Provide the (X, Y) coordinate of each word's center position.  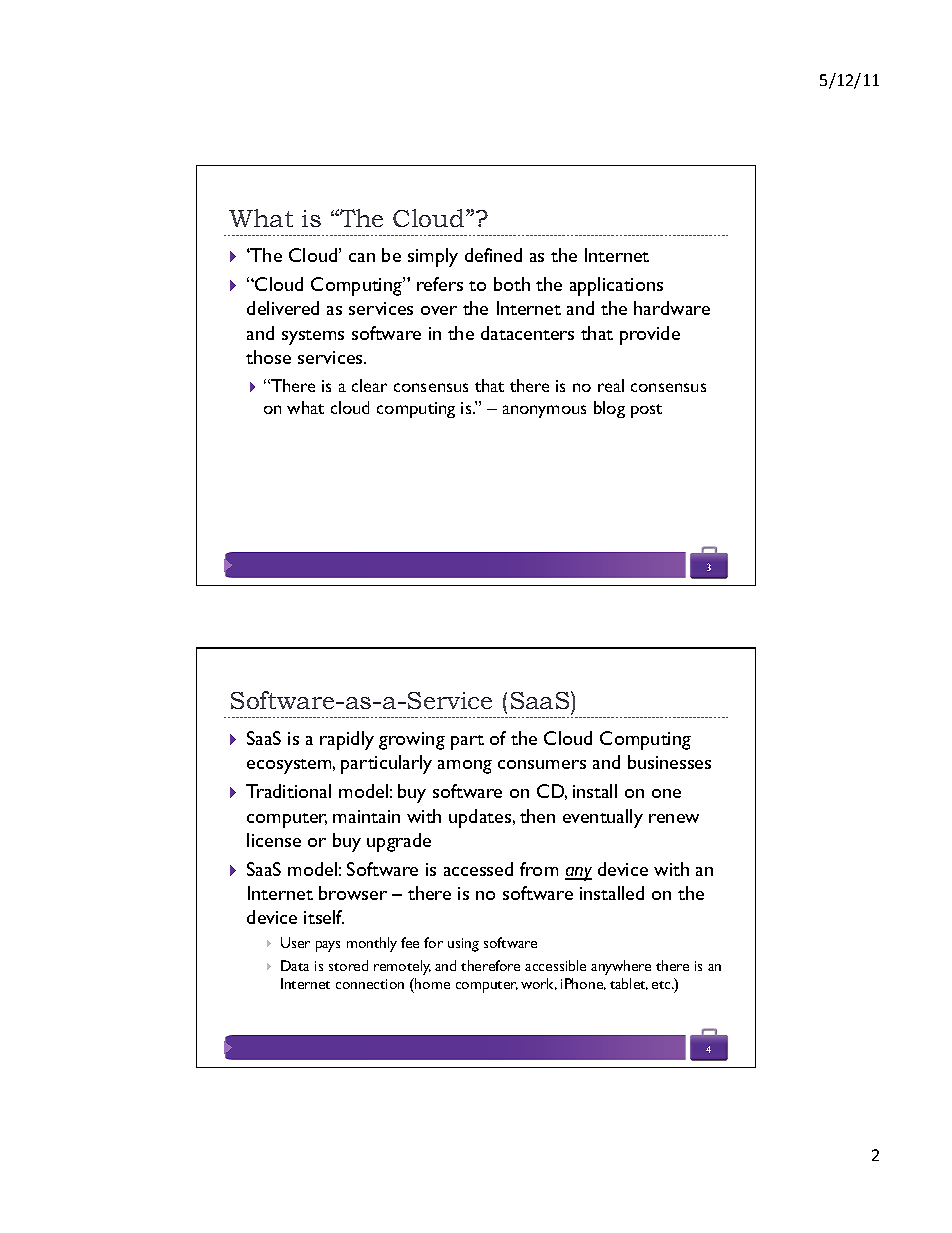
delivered (283, 308)
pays (328, 946)
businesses (669, 762)
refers (440, 284)
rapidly (347, 740)
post (646, 411)
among (465, 767)
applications (616, 286)
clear (369, 385)
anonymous (544, 411)
